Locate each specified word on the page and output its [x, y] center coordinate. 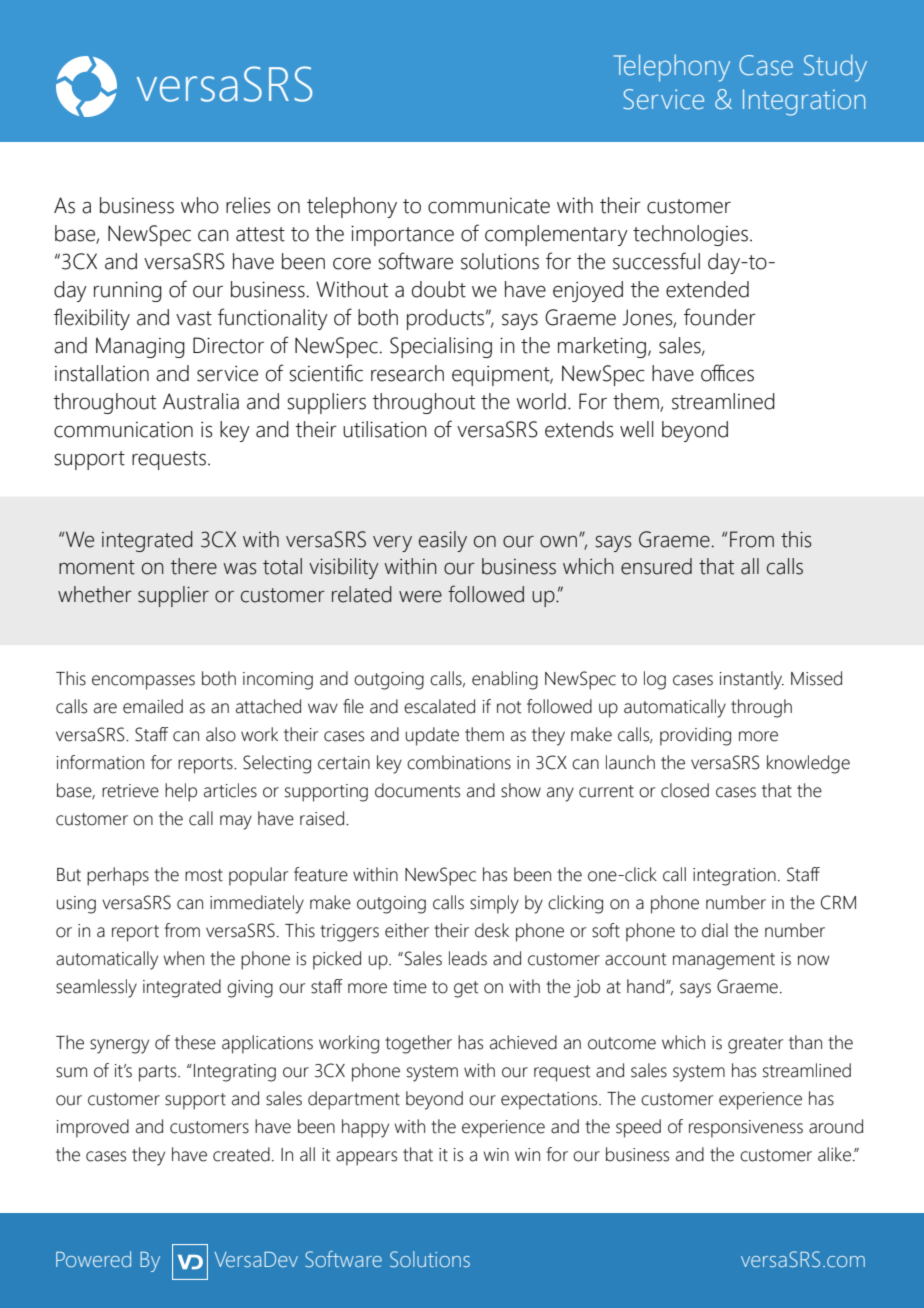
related [362, 594]
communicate [489, 206]
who [200, 205]
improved [93, 1128]
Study [835, 68]
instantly [752, 680]
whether [95, 594]
